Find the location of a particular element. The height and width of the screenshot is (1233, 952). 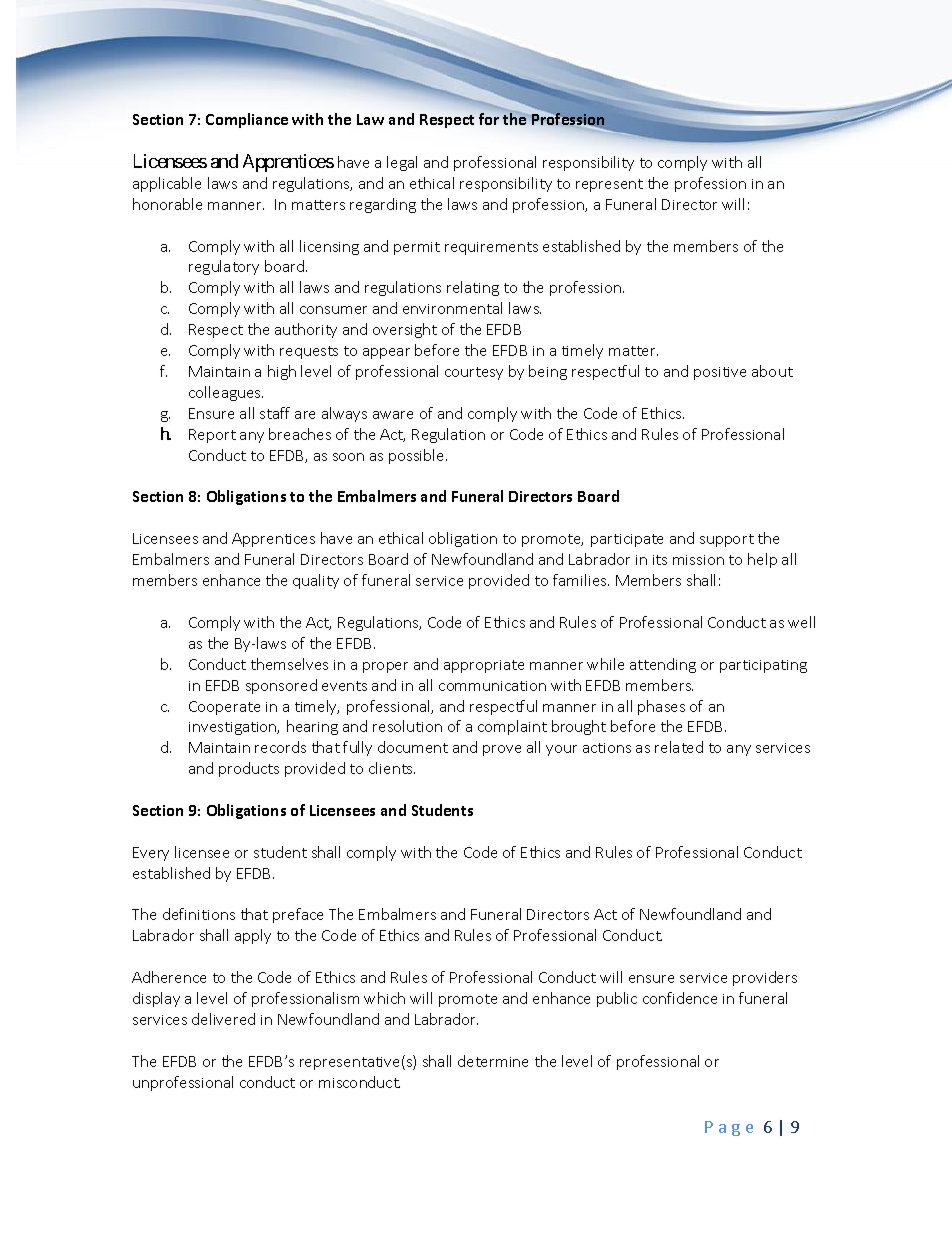

quality is located at coordinates (316, 581).
